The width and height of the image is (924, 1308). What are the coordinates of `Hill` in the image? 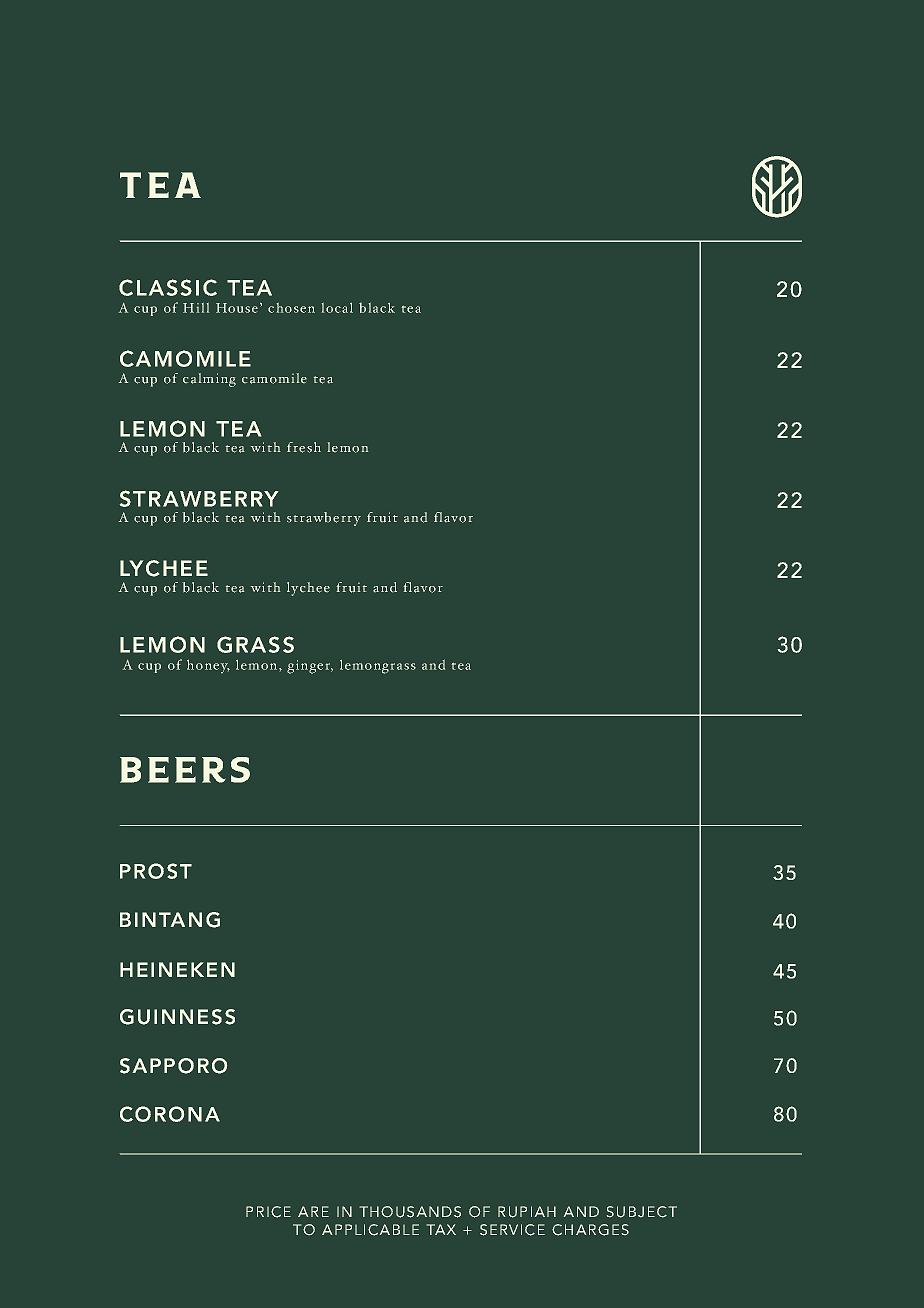 It's located at (196, 308).
